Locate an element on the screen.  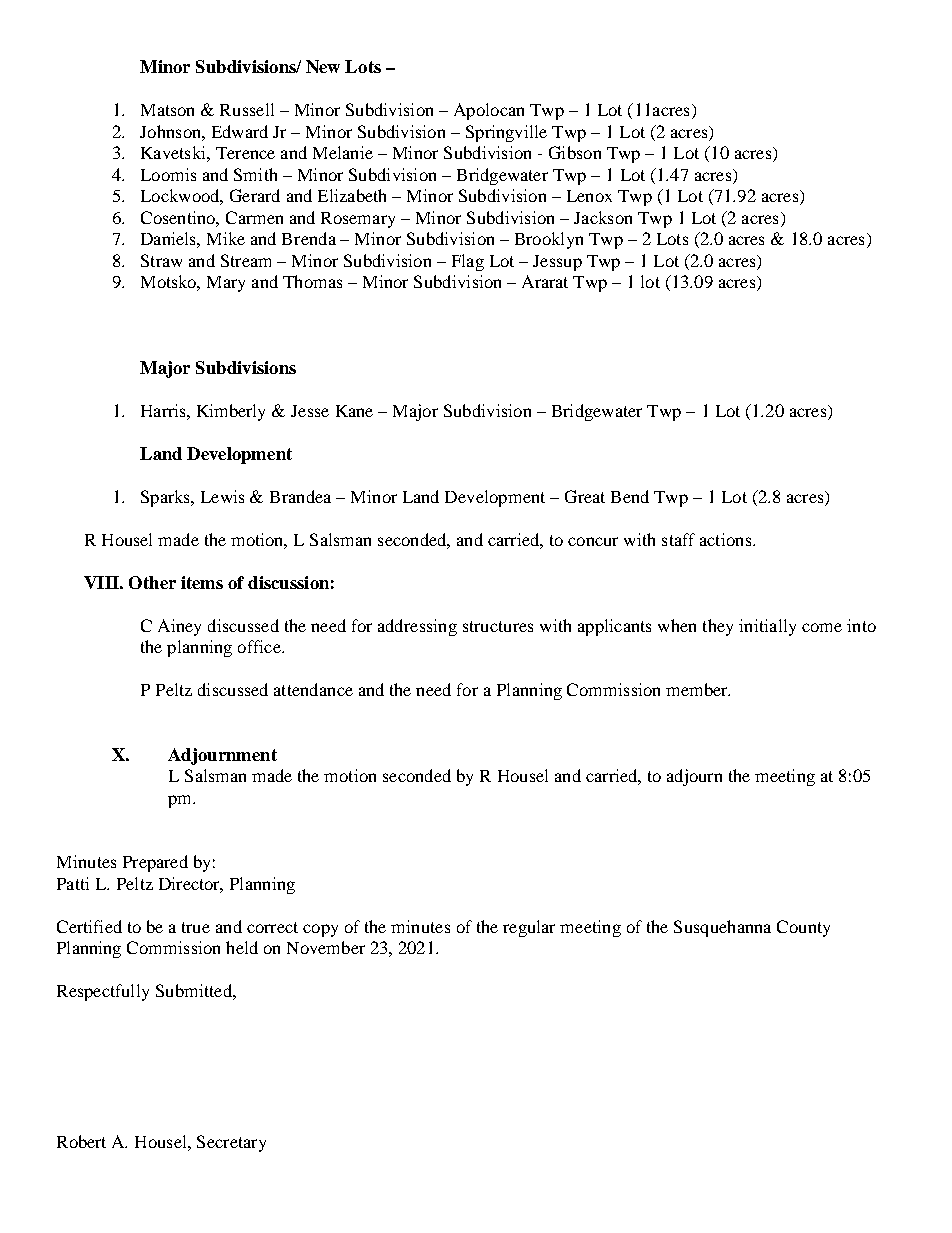
Jessup is located at coordinates (557, 263).
